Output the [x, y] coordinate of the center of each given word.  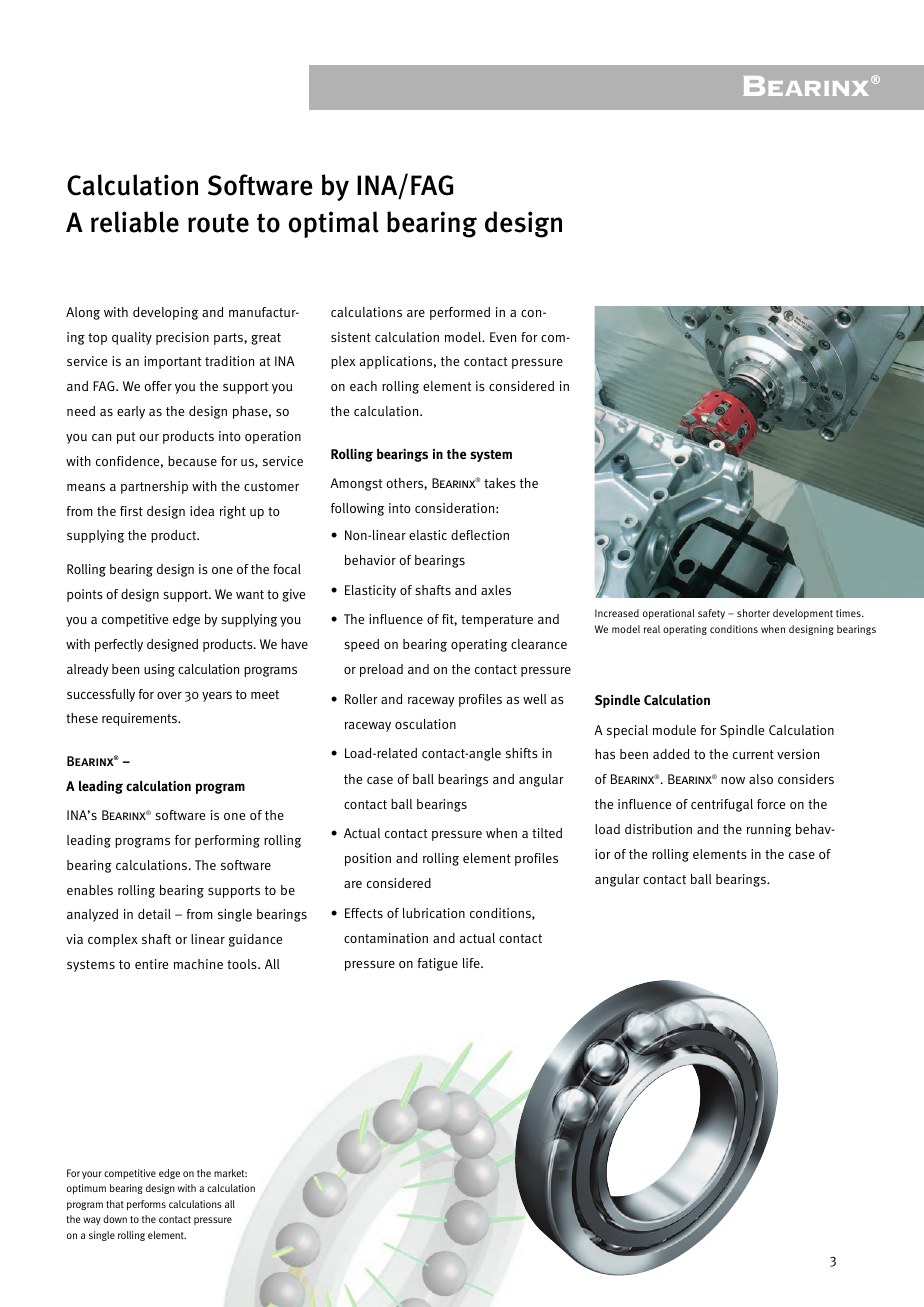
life [472, 963]
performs [146, 1205]
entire [151, 964]
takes [500, 483]
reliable [135, 222]
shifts [522, 753]
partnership [154, 487]
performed [460, 313]
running [769, 830]
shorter [753, 613]
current [753, 754]
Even [503, 337]
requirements [141, 719]
